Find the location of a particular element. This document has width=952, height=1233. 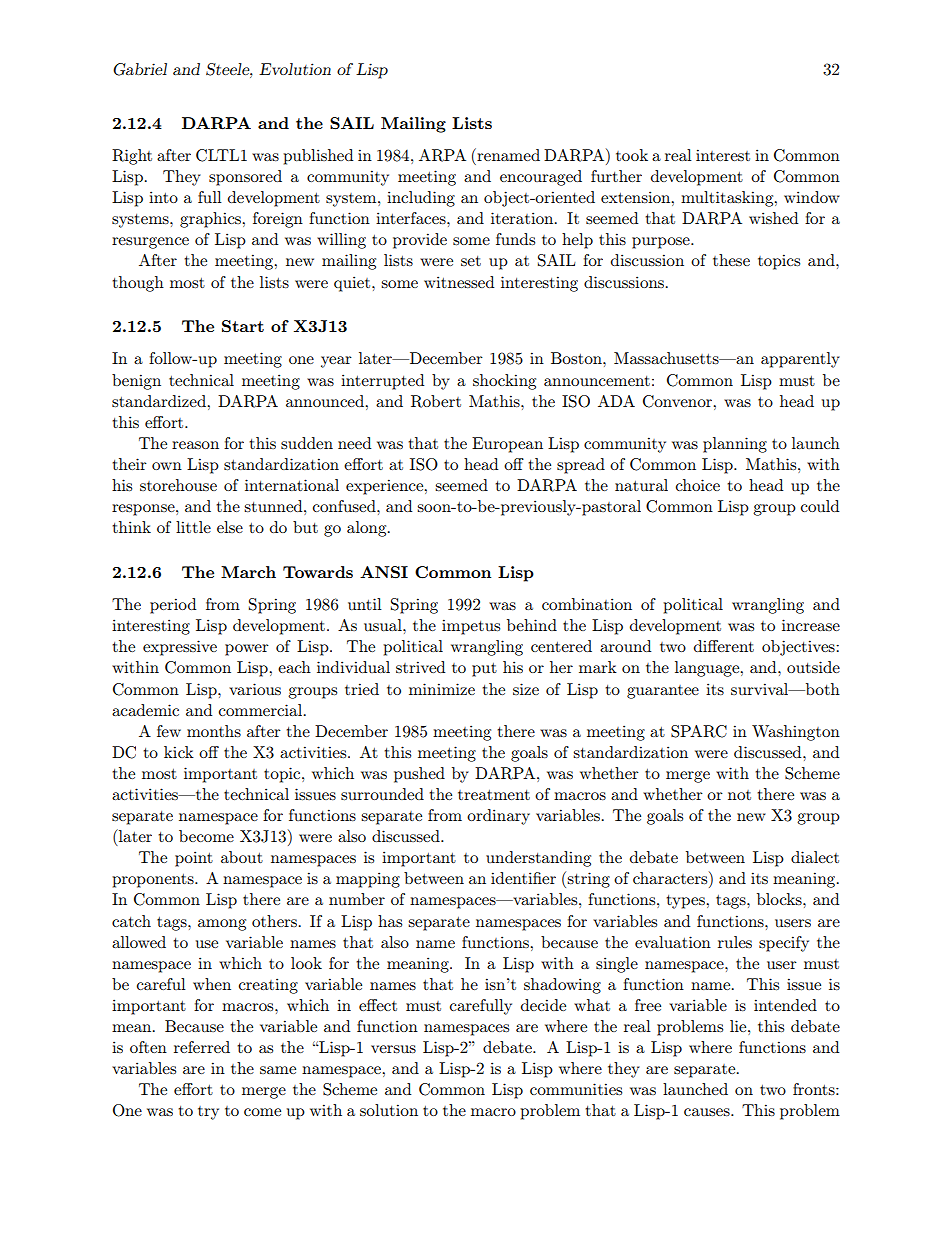

impetus is located at coordinates (471, 627).
